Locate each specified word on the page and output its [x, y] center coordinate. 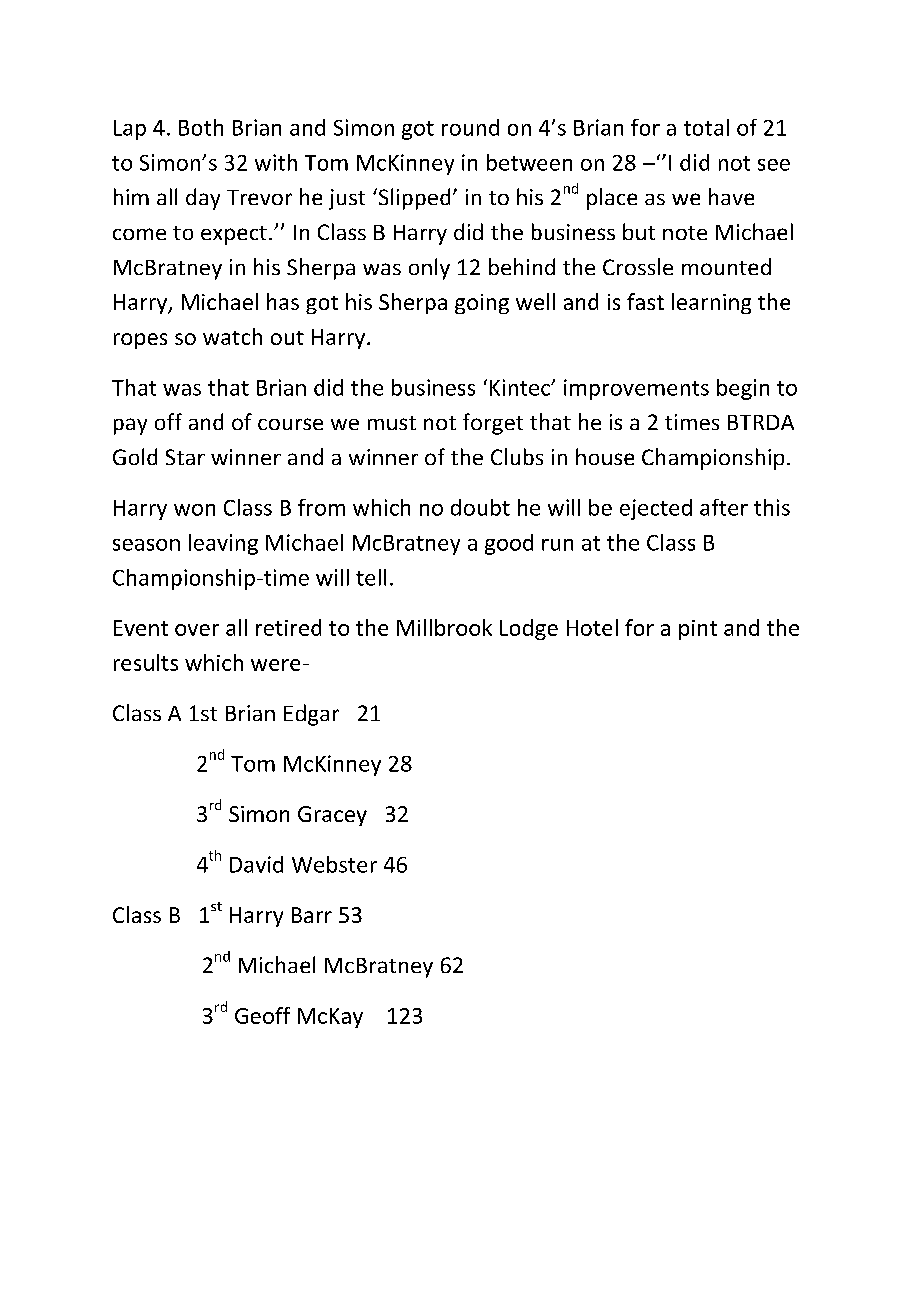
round [470, 127]
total [706, 127]
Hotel [592, 627]
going [482, 304]
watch [232, 336]
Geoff [262, 1015]
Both [201, 127]
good [509, 544]
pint [698, 630]
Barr [312, 915]
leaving [223, 544]
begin [743, 389]
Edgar [311, 715]
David [256, 864]
